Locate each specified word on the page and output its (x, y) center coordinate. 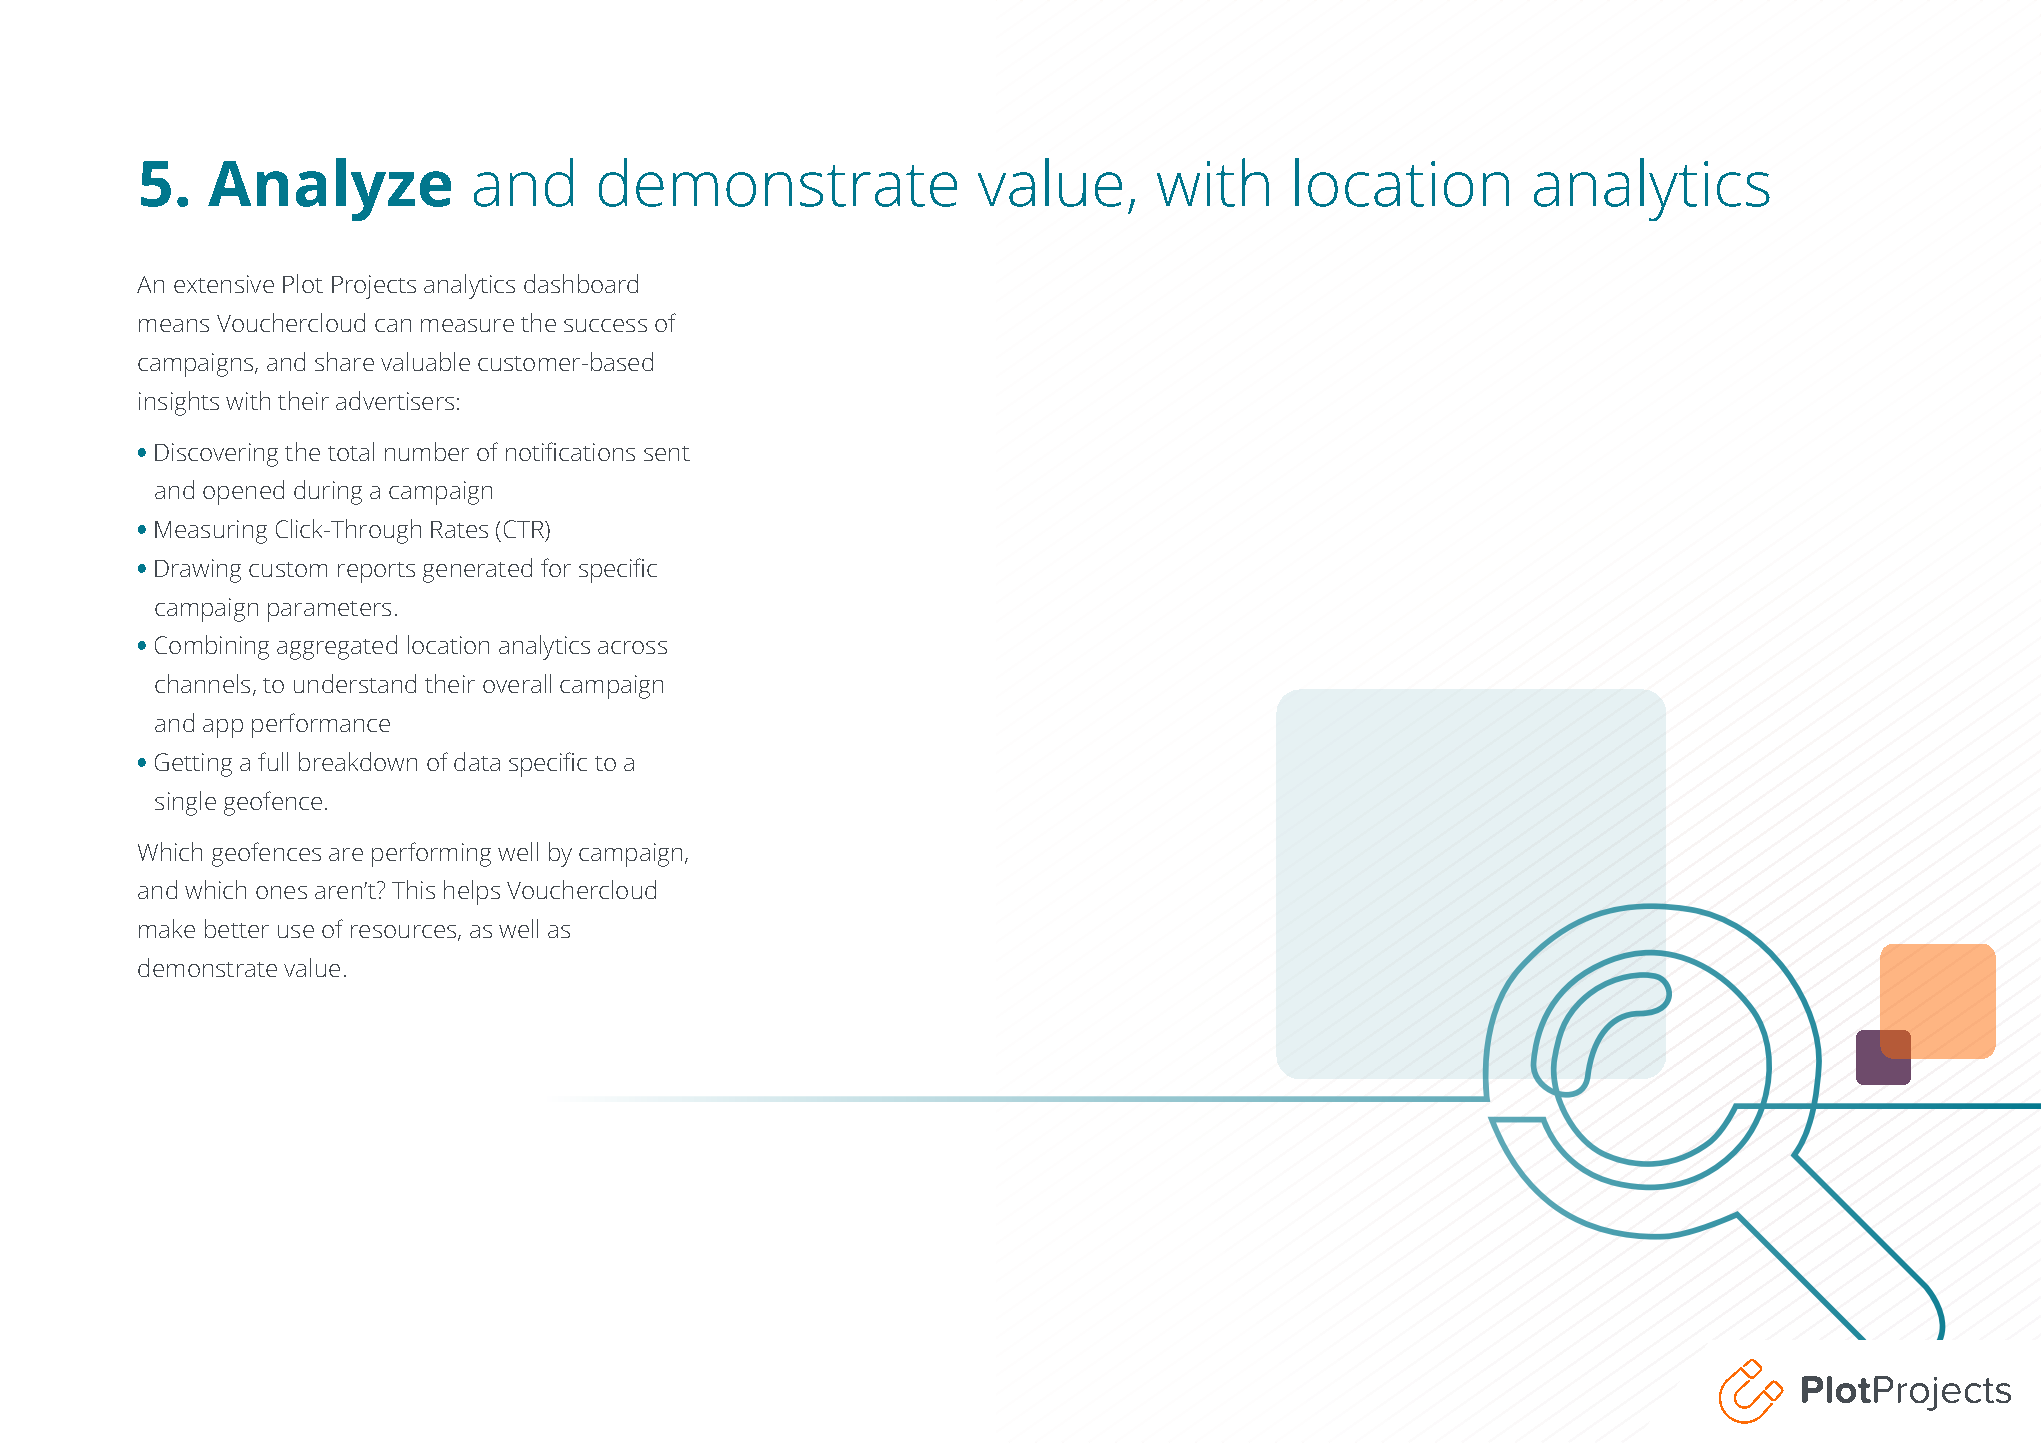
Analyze (329, 189)
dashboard (581, 283)
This (413, 889)
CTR (525, 529)
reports (376, 572)
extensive (224, 284)
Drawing (198, 571)
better (237, 928)
